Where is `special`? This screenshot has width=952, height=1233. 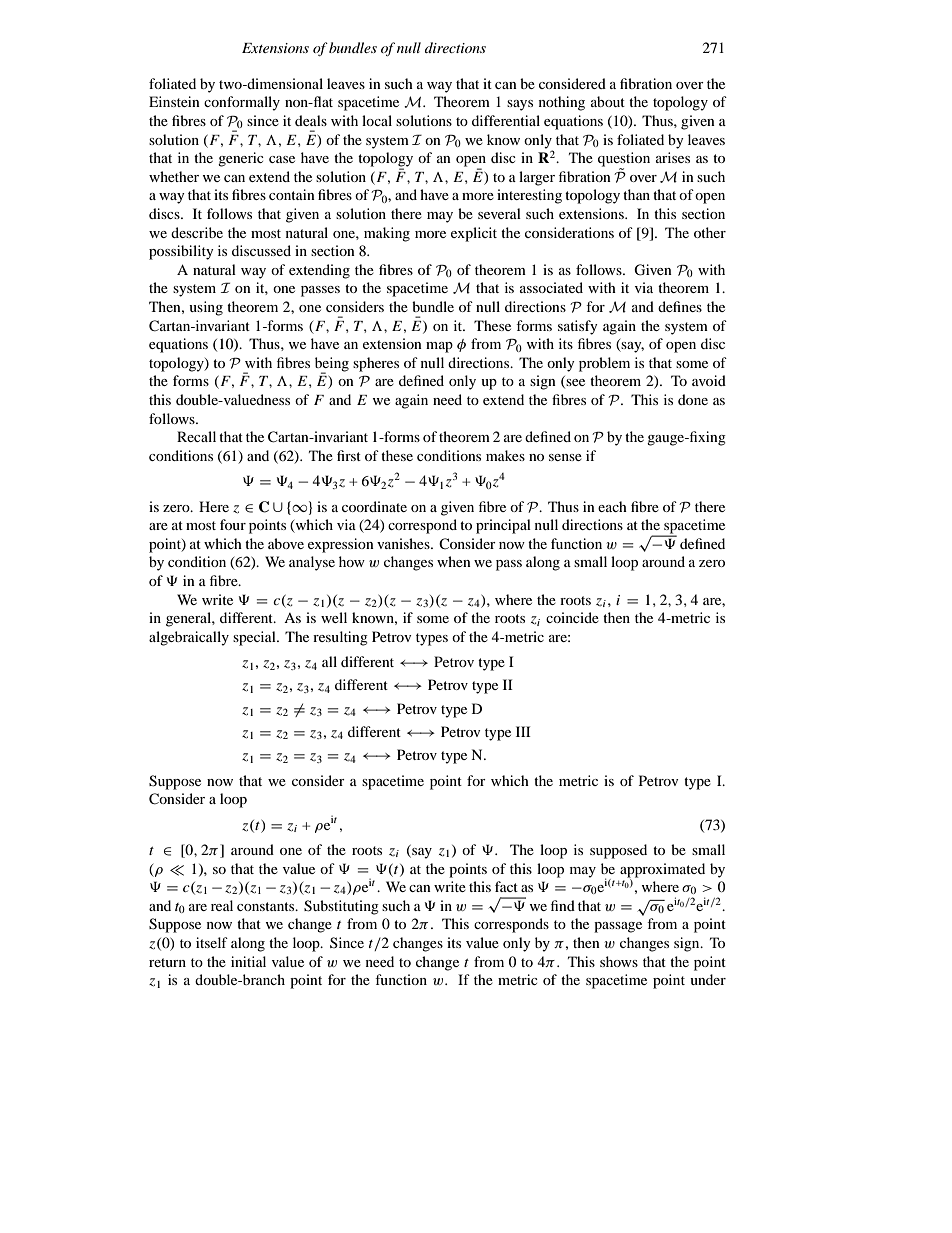
special is located at coordinates (255, 638).
